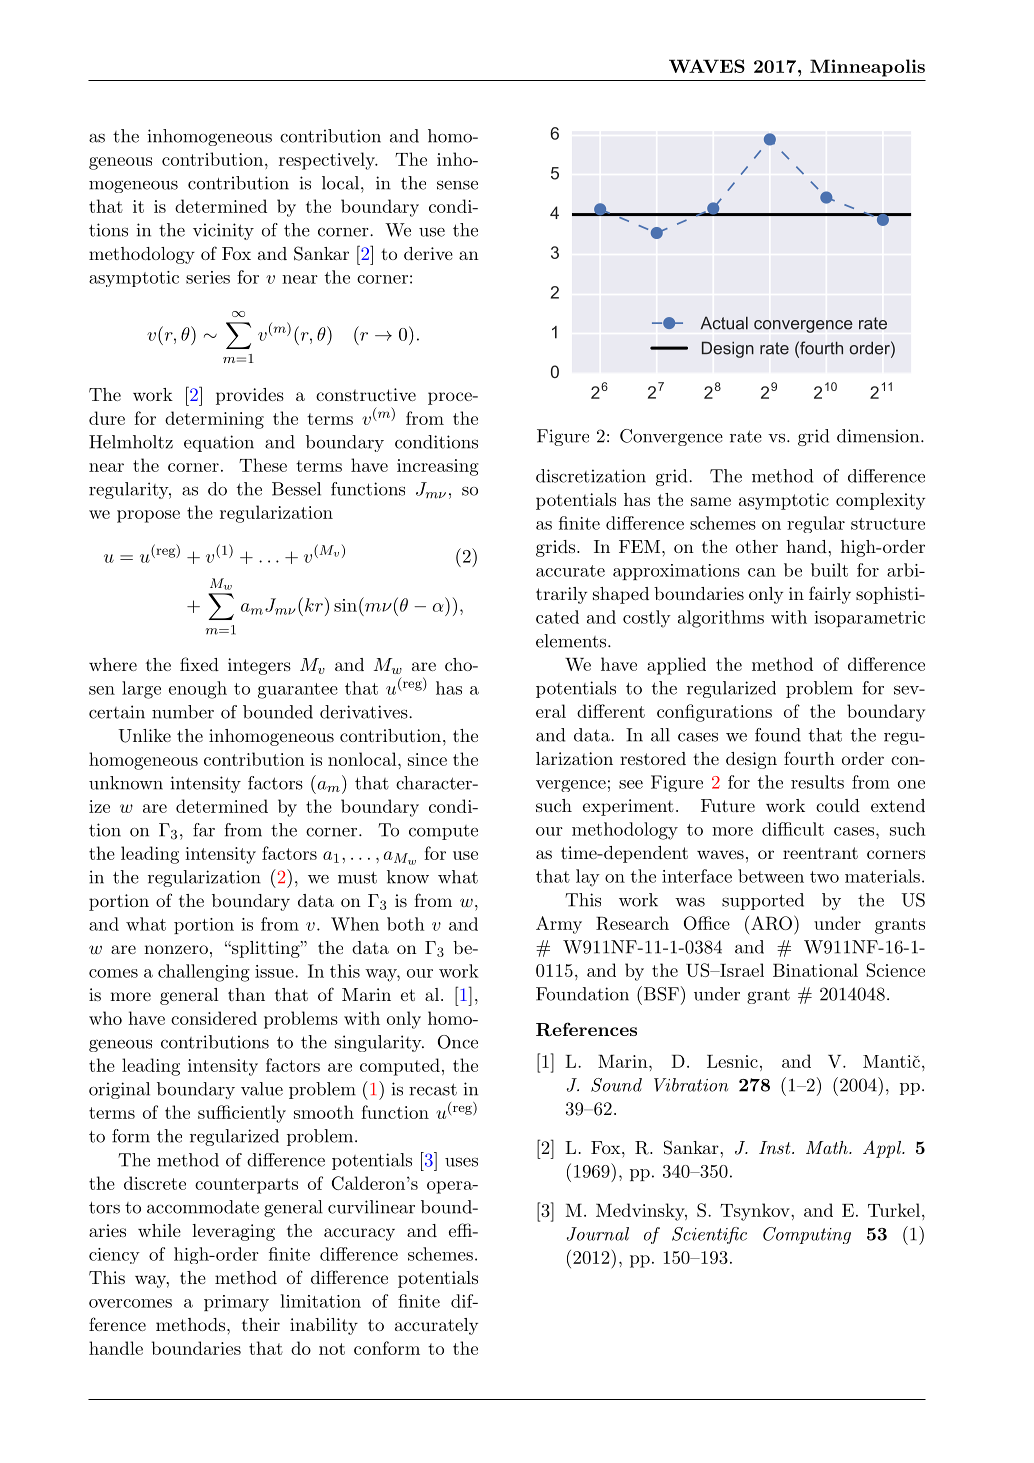 This screenshot has height=1463, width=1034. Describe the element at coordinates (867, 68) in the screenshot. I see `Minneapolis` at that location.
